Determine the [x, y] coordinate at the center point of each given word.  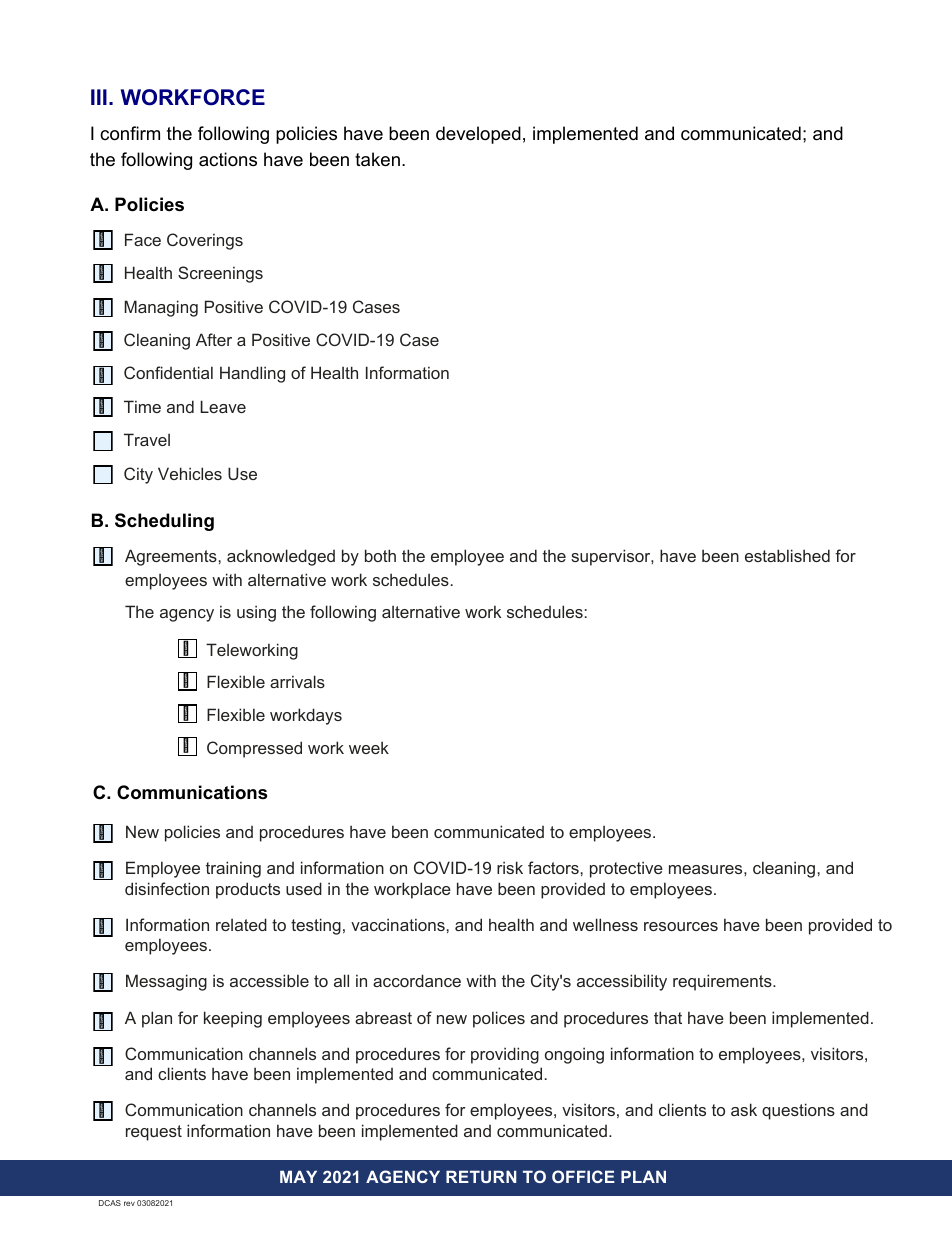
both [380, 555]
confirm [130, 133]
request [154, 1133]
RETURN [481, 1176]
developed [478, 135]
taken [377, 159]
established [787, 555]
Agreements [172, 557]
